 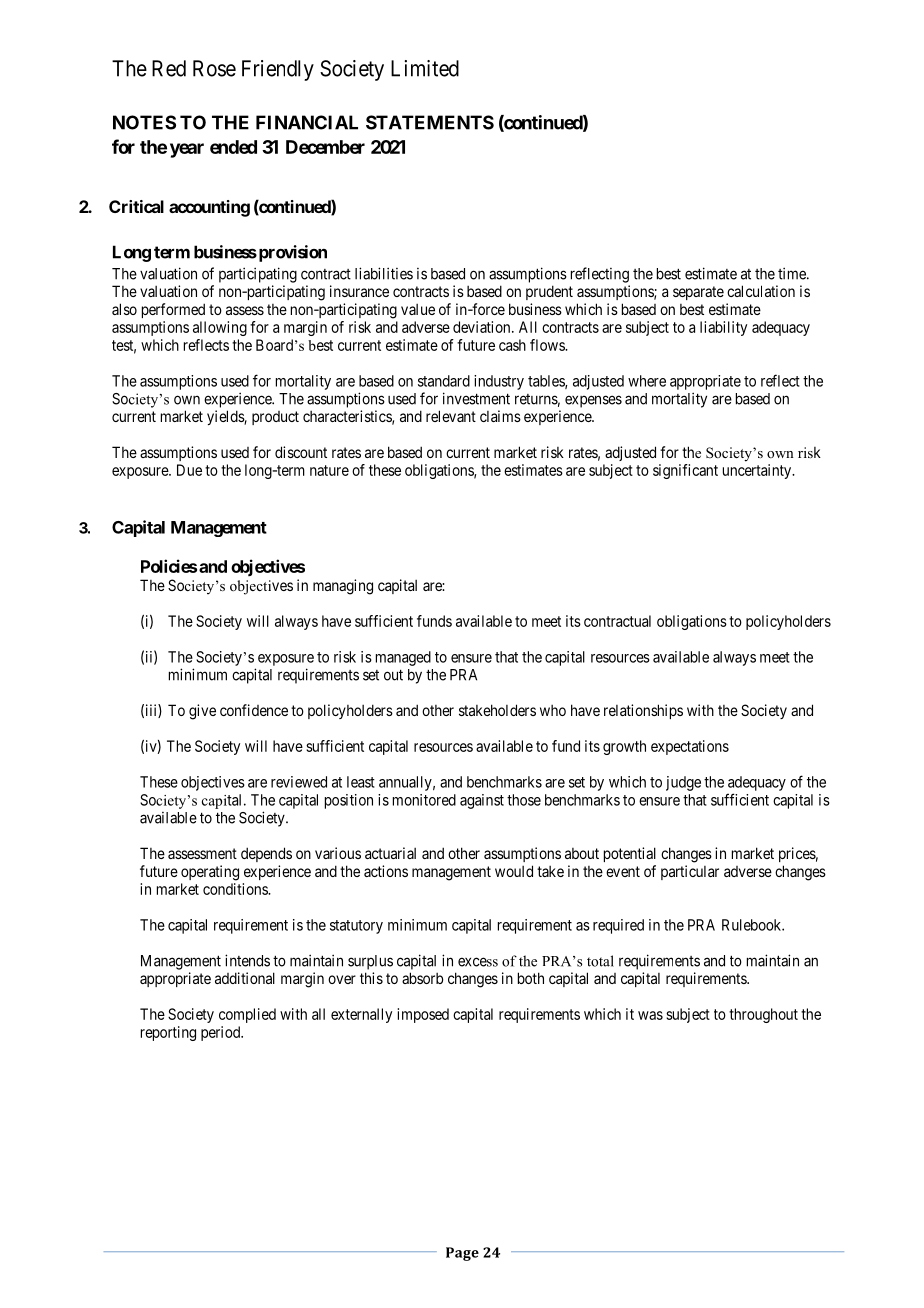 What do you see at coordinates (698, 293) in the screenshot?
I see `separate` at bounding box center [698, 293].
